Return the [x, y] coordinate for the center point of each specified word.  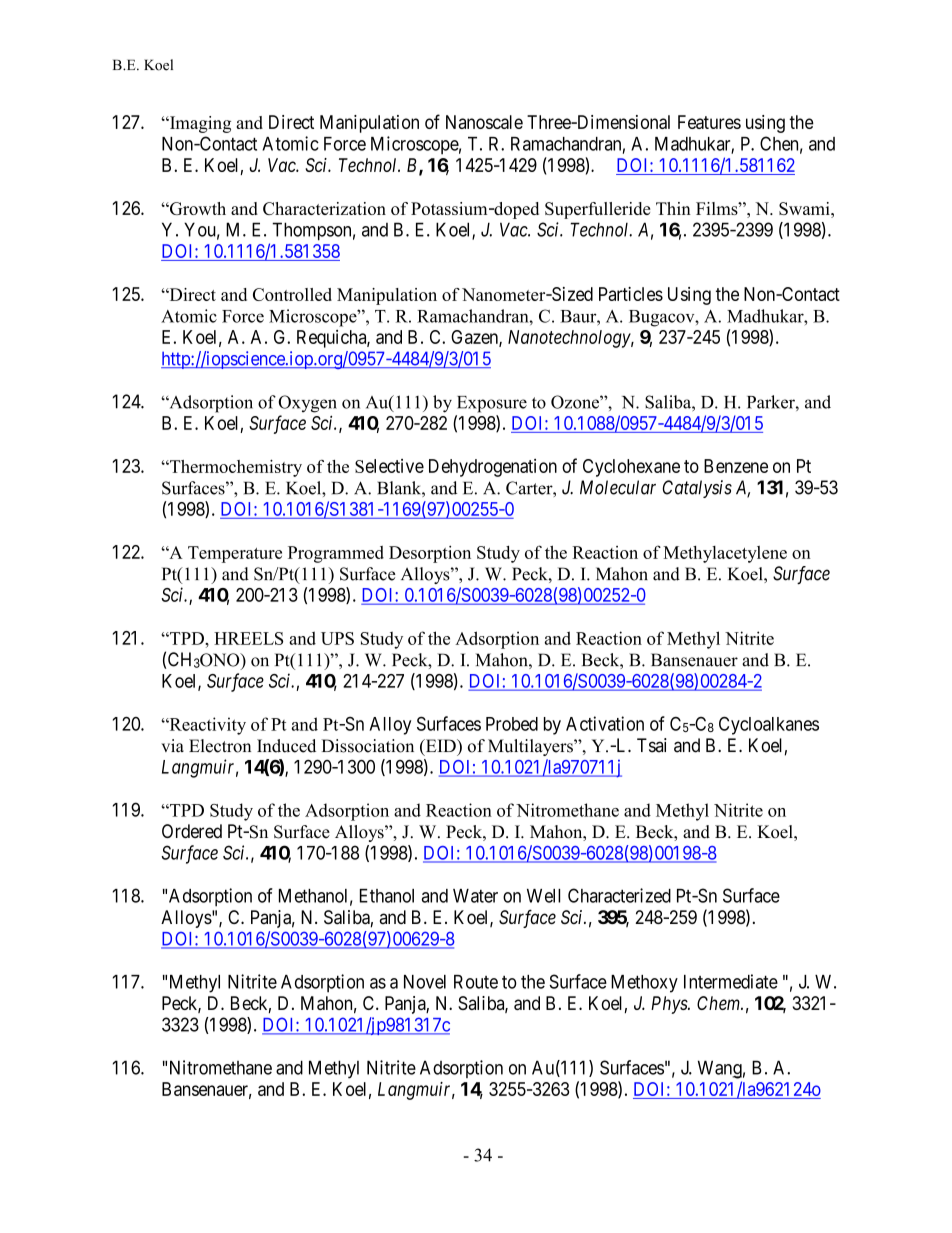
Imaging [199, 124]
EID [440, 747]
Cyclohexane [631, 468]
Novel [425, 982]
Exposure [492, 404]
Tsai [652, 745]
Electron [220, 746]
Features [709, 122]
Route [476, 982]
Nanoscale [484, 122]
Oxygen [307, 404]
